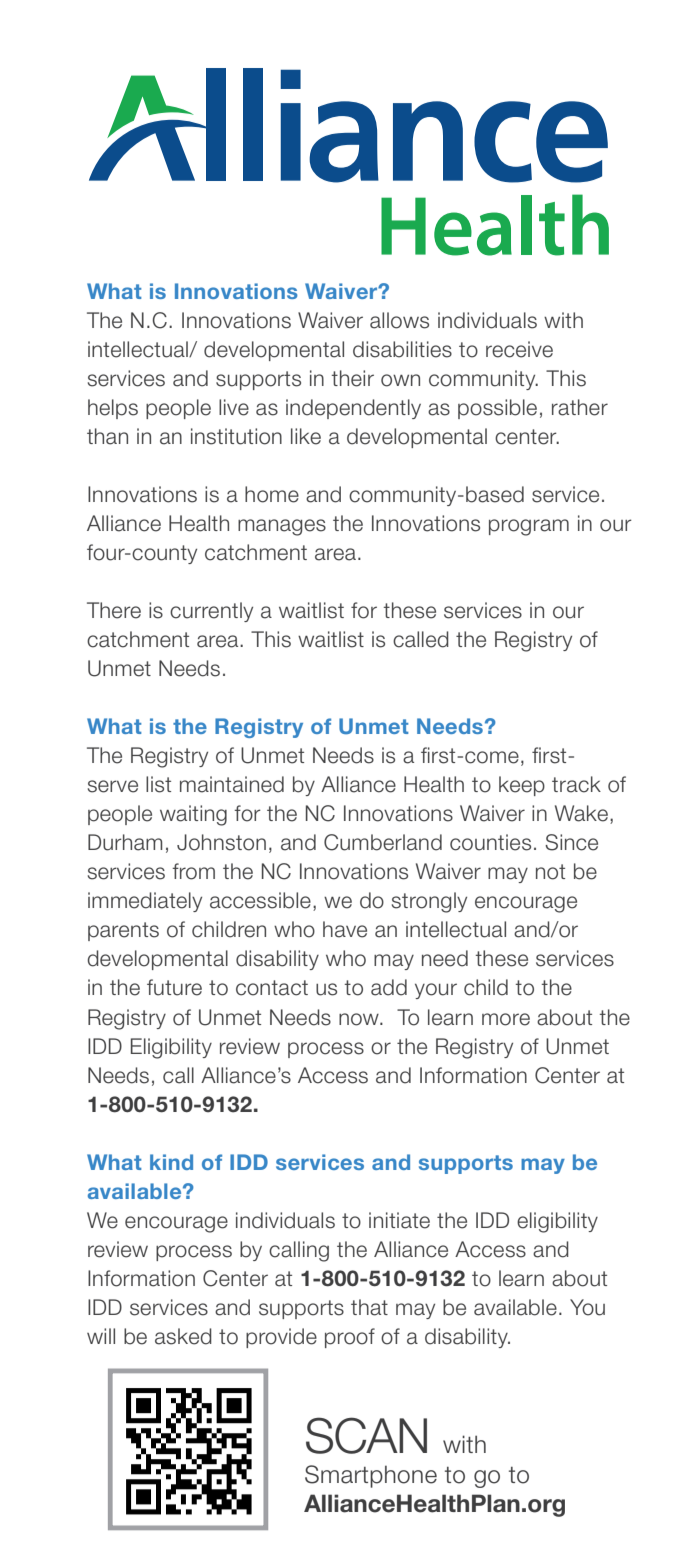 The image size is (696, 1568). I want to click on receive, so click(519, 349).
